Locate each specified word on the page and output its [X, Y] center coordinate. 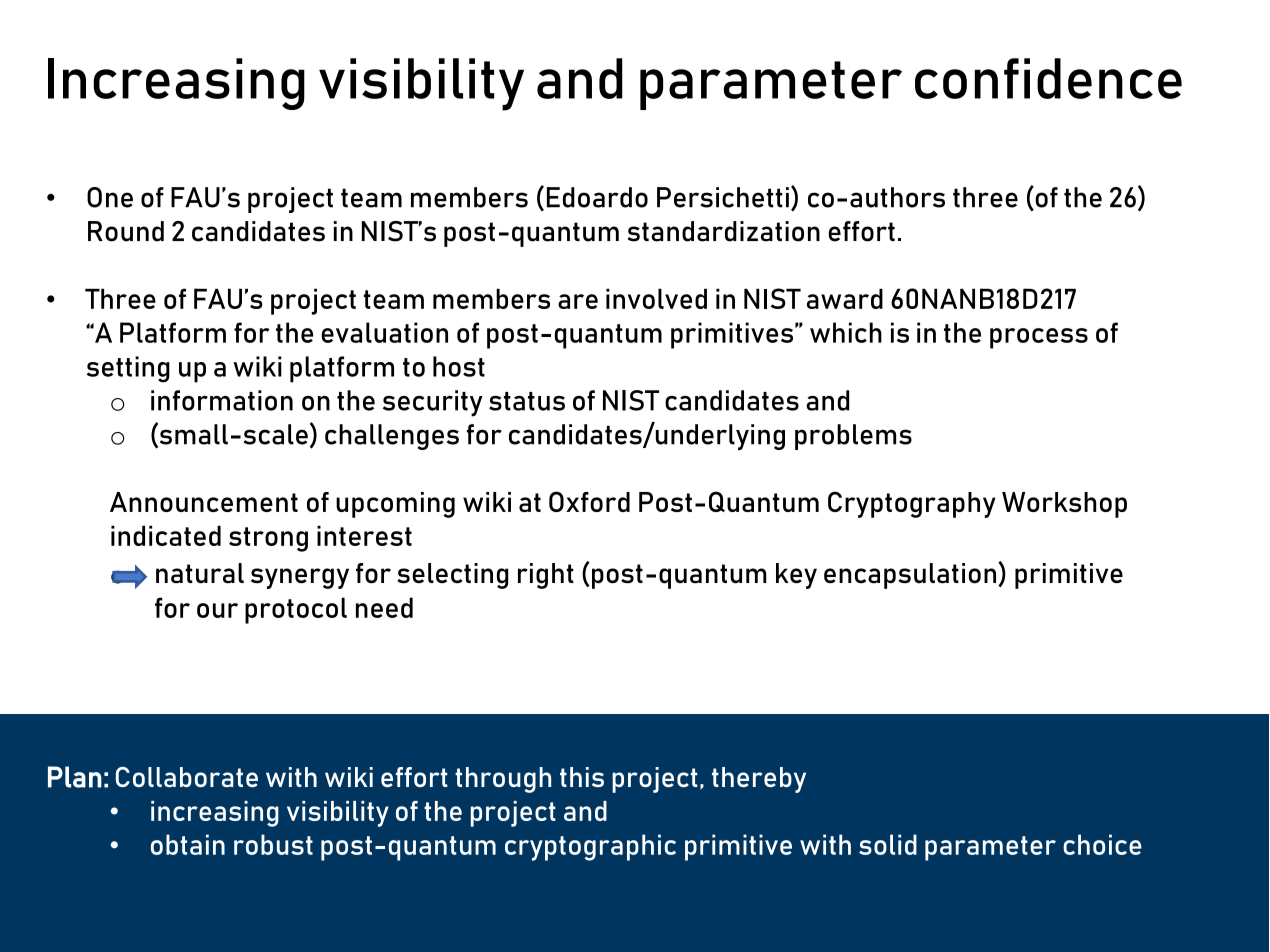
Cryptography [912, 504]
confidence [1048, 78]
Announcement [204, 502]
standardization [724, 231]
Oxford [589, 501]
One [110, 197]
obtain [188, 844]
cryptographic [590, 847]
